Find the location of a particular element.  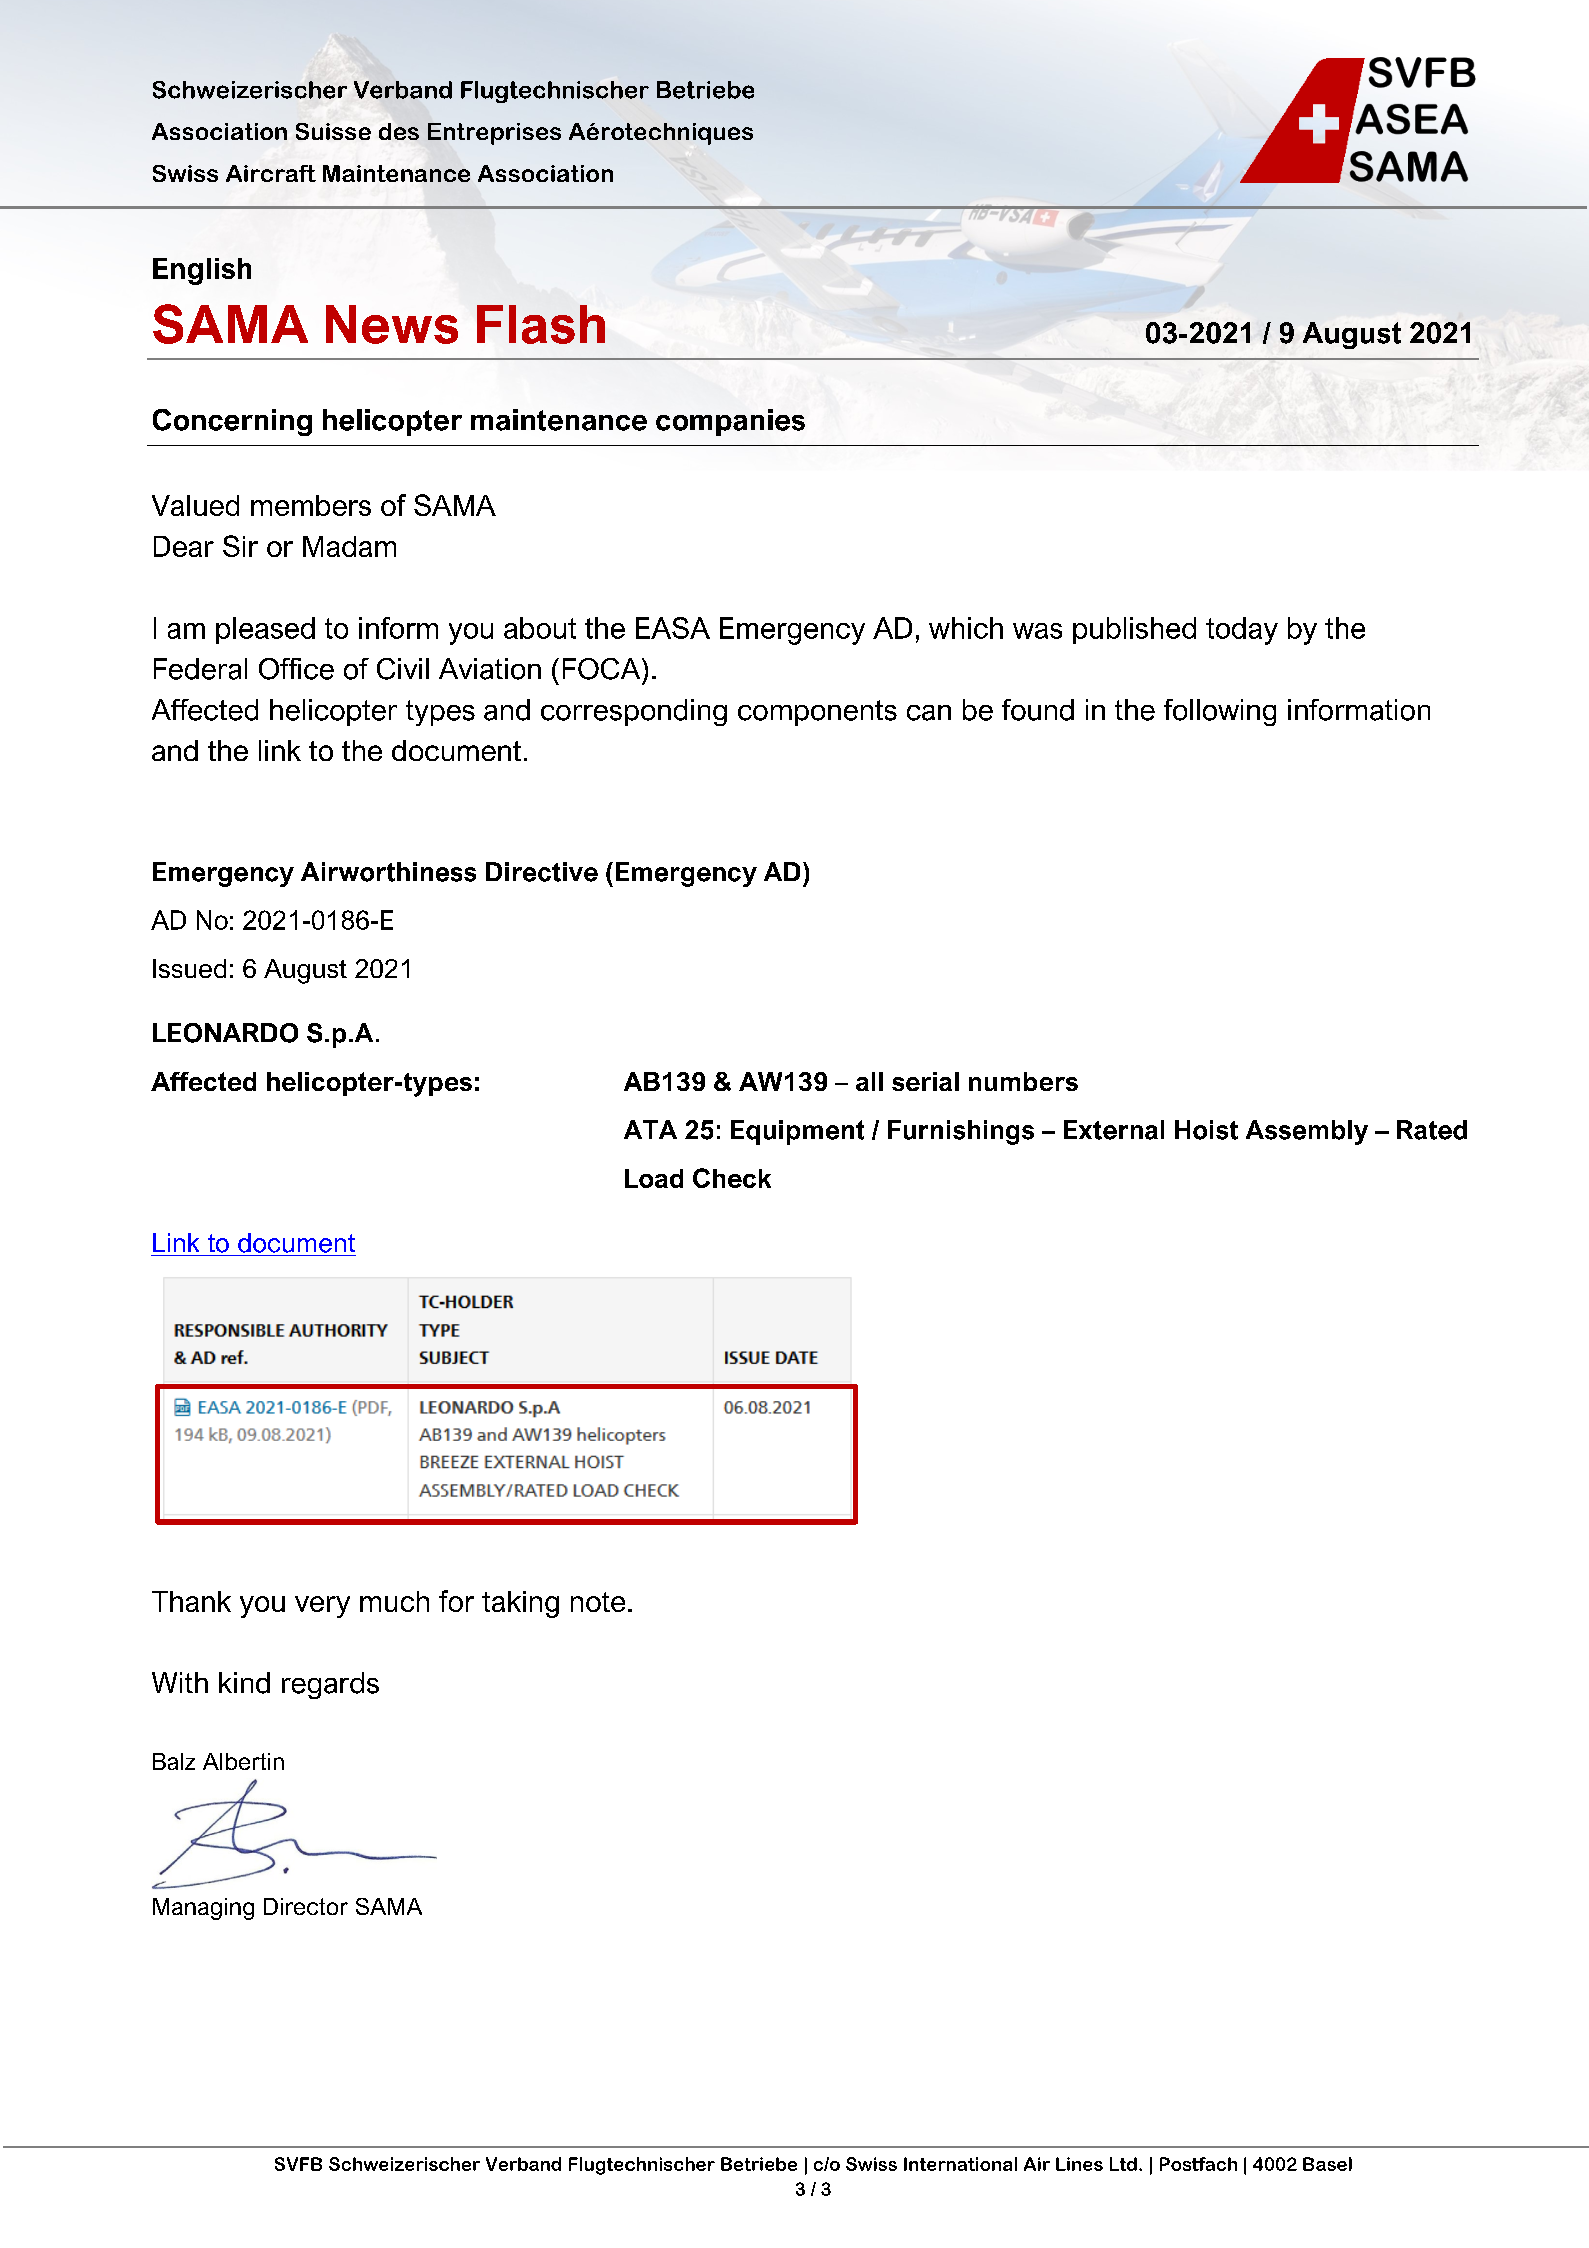

components is located at coordinates (817, 713).
